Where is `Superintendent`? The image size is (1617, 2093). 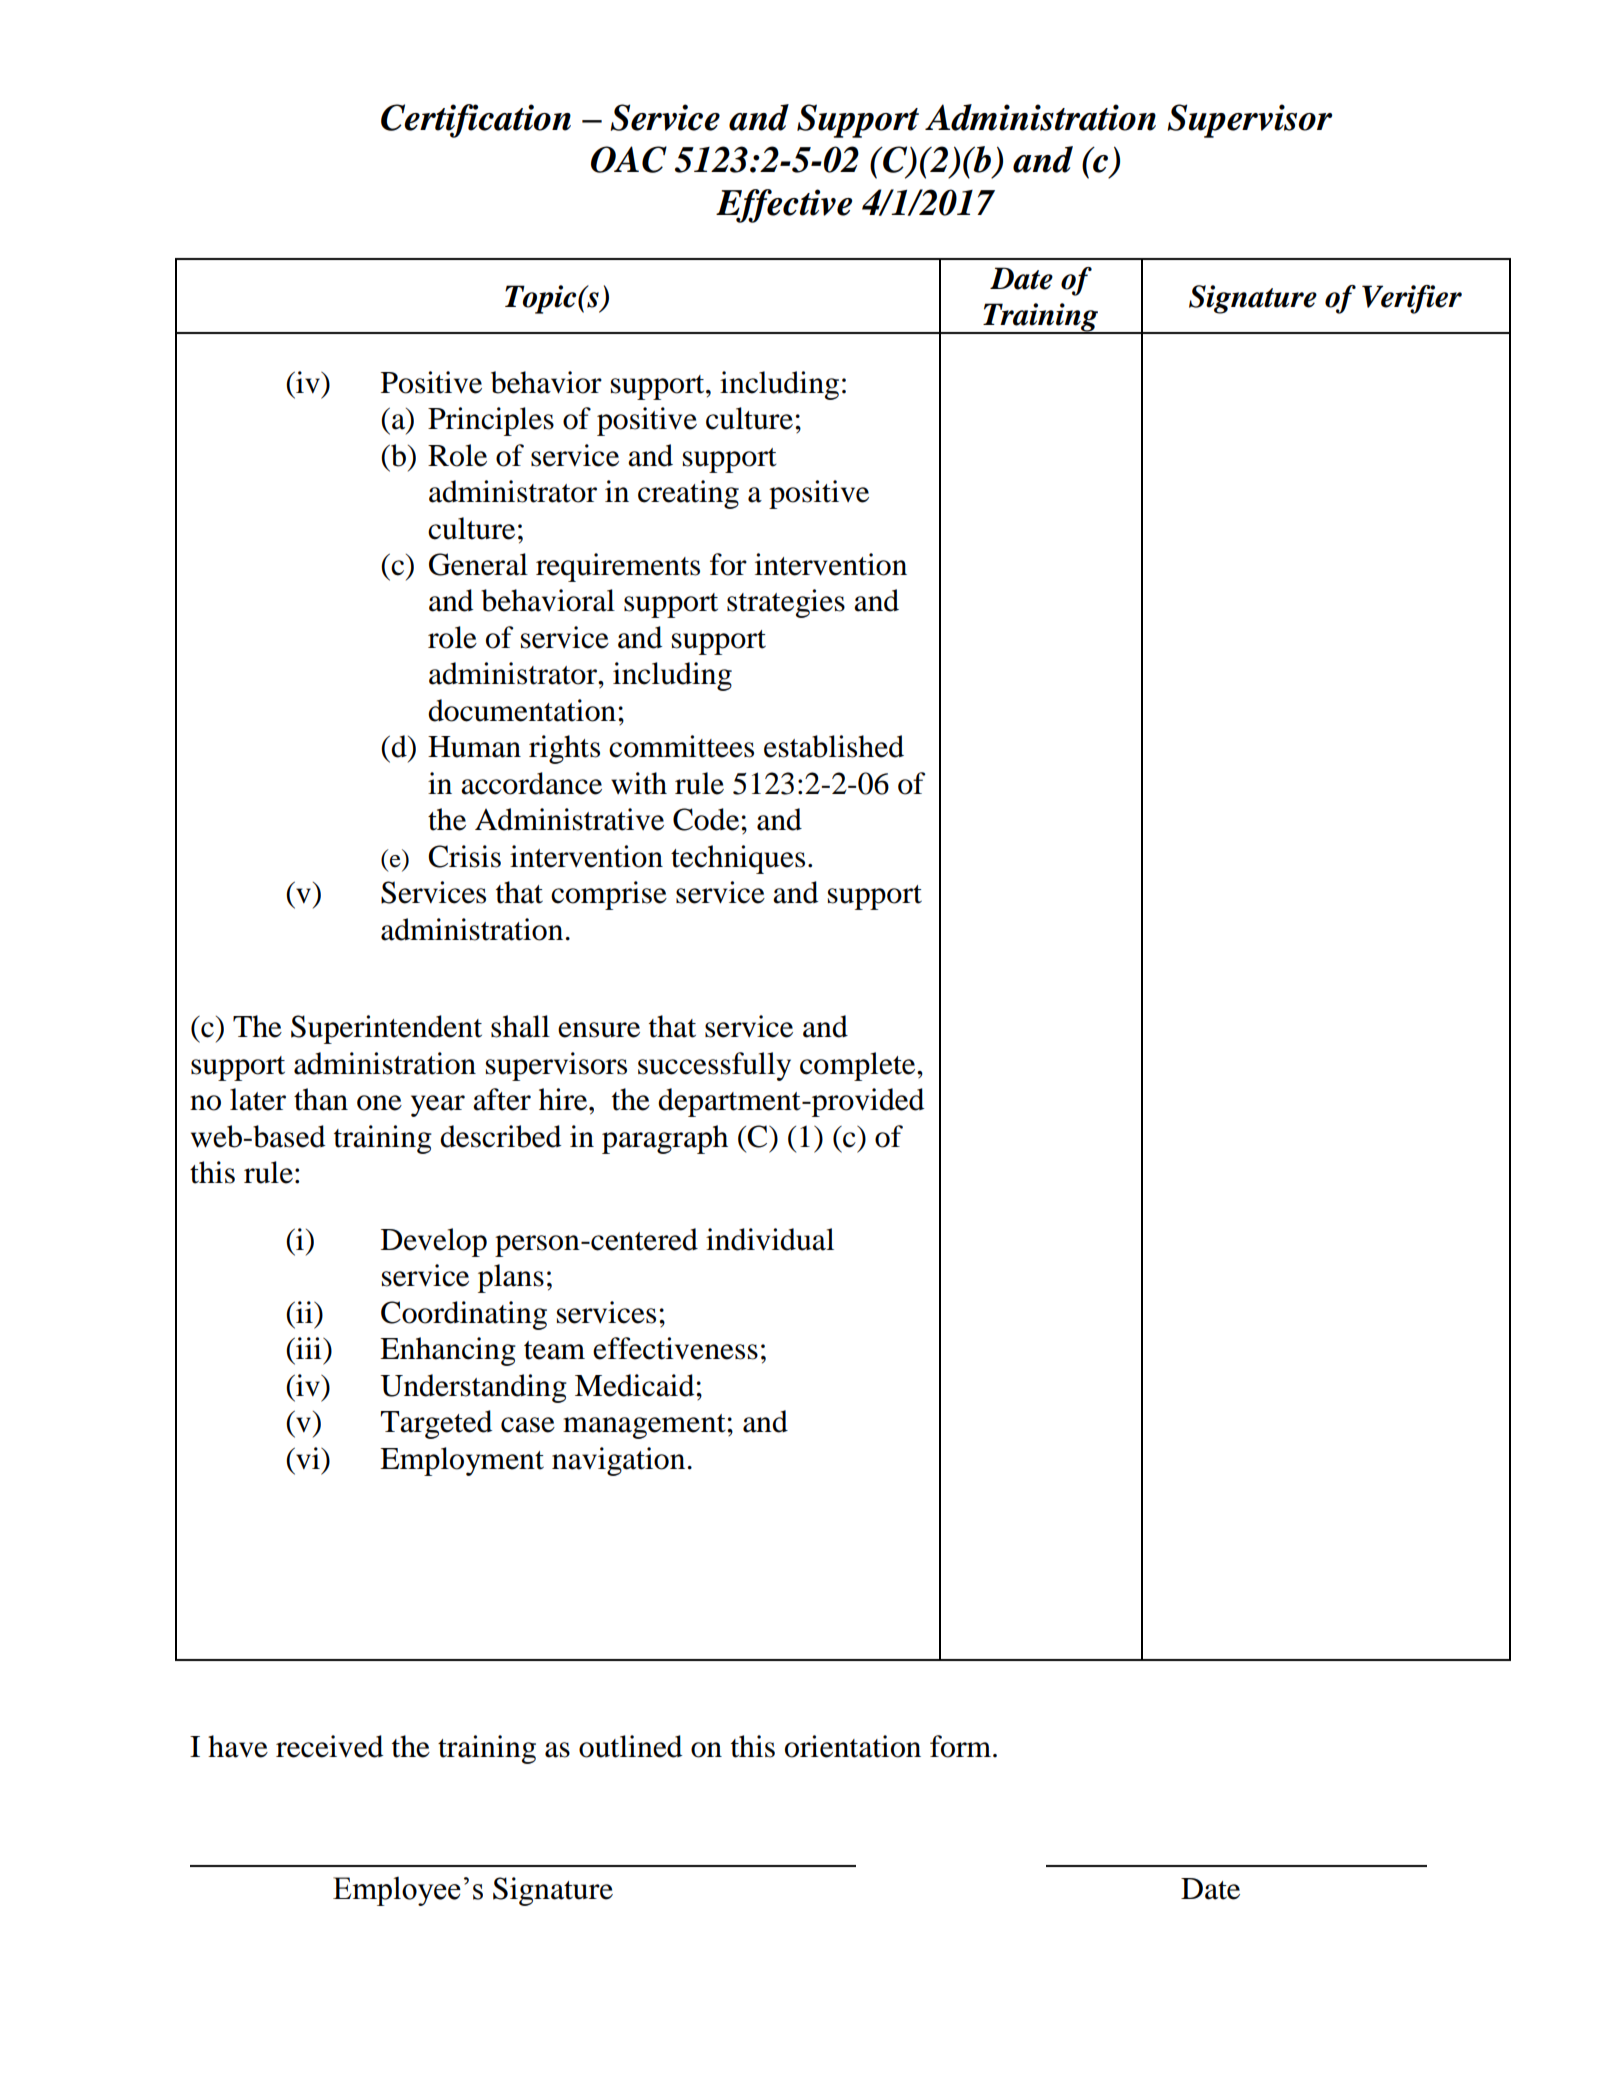 Superintendent is located at coordinates (386, 1029).
